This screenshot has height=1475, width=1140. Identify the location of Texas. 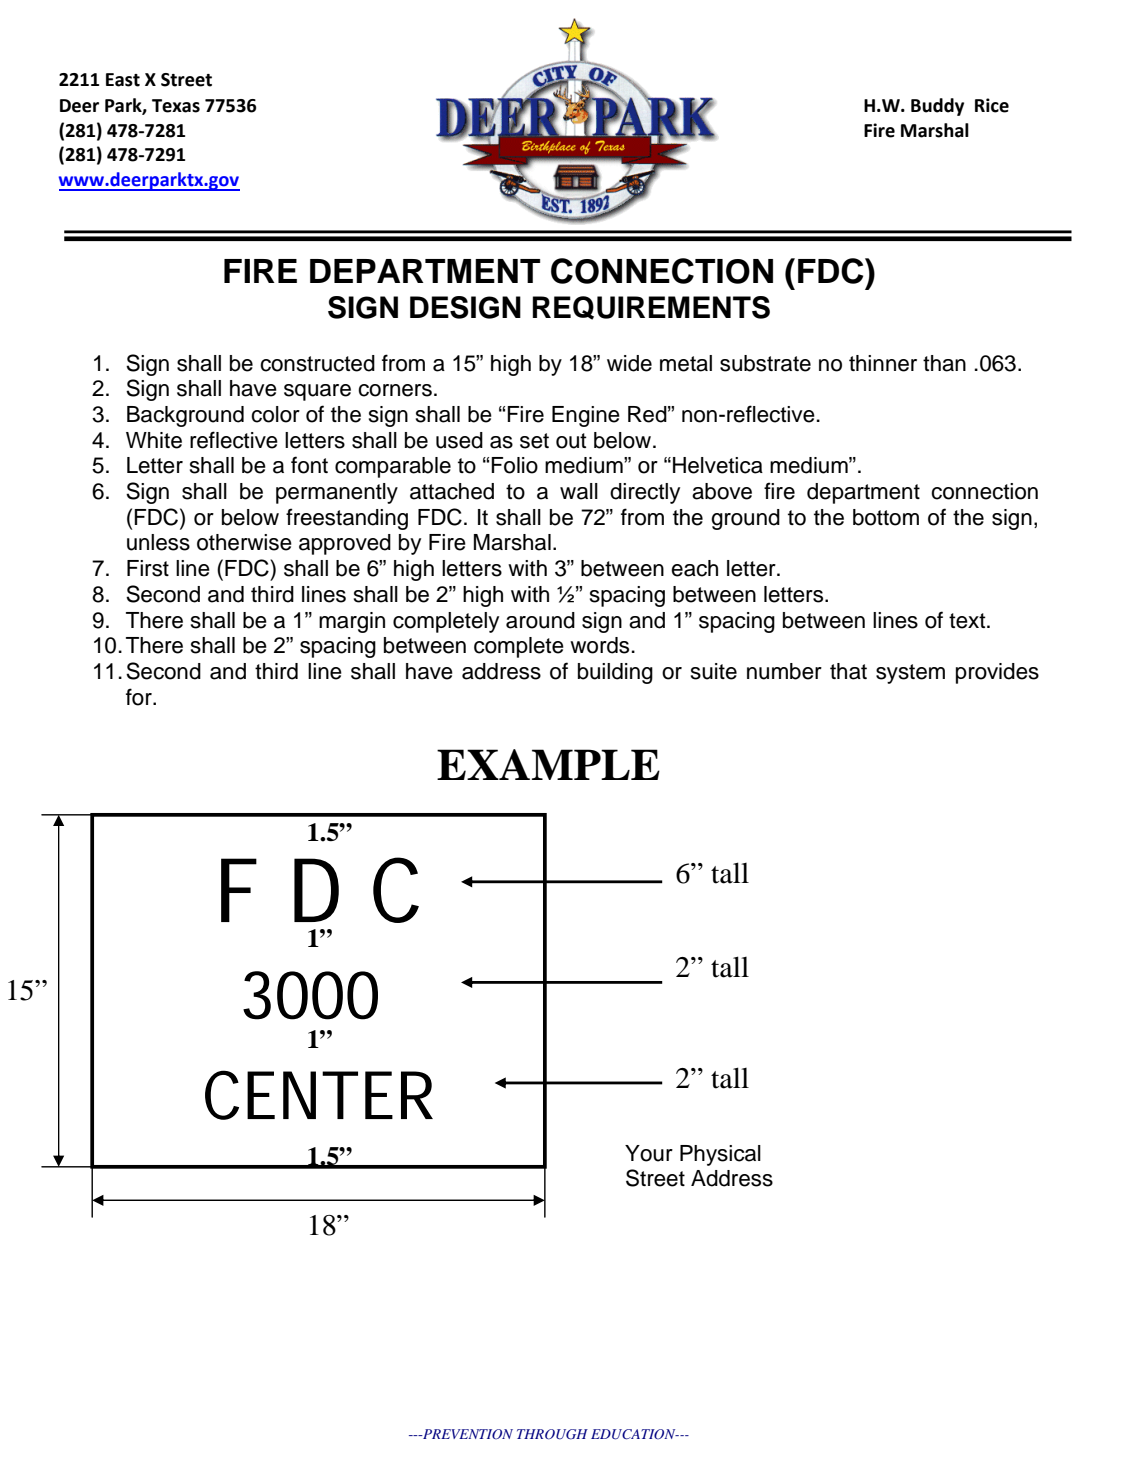
(176, 106).
